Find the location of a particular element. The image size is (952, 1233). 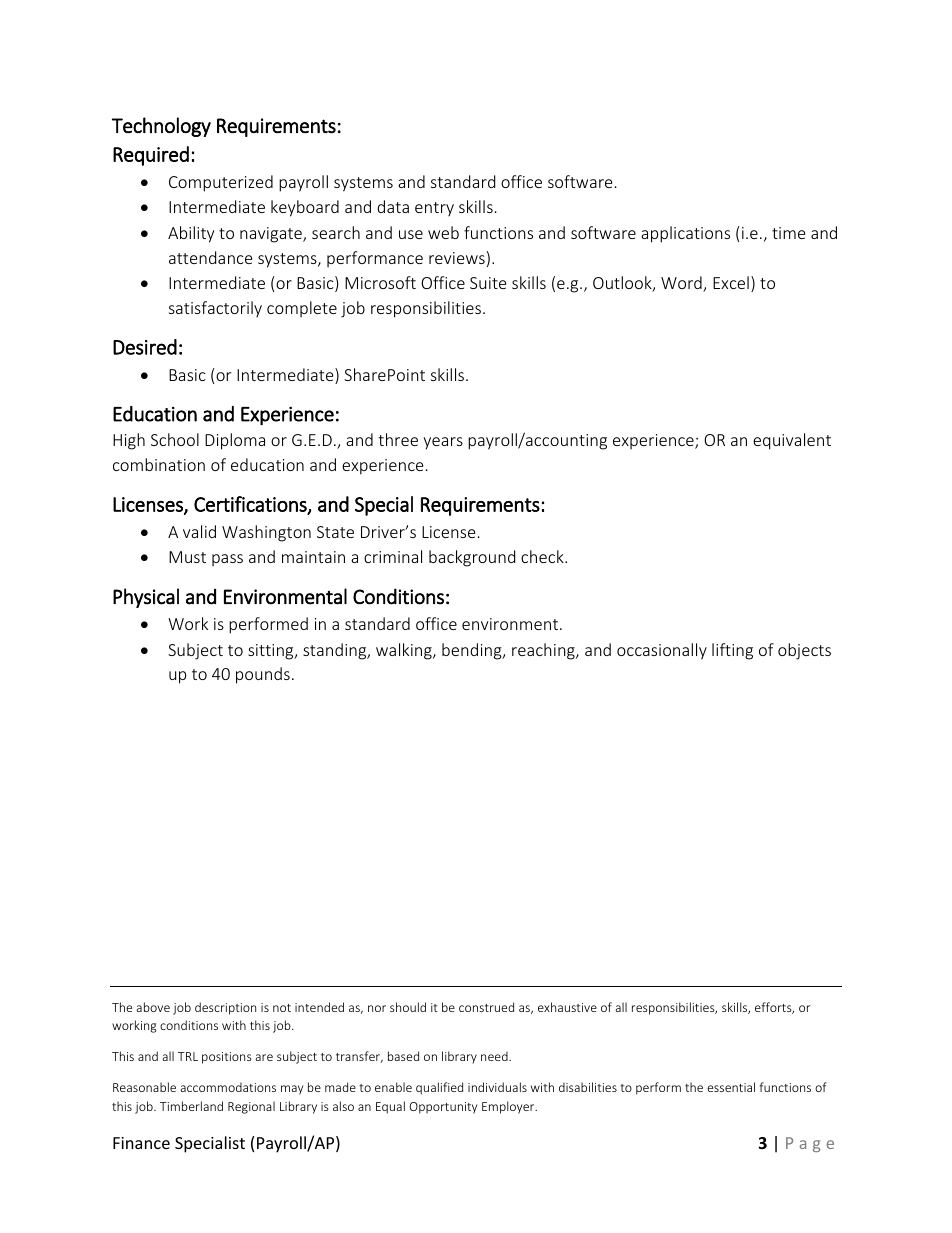

lifting is located at coordinates (732, 651).
